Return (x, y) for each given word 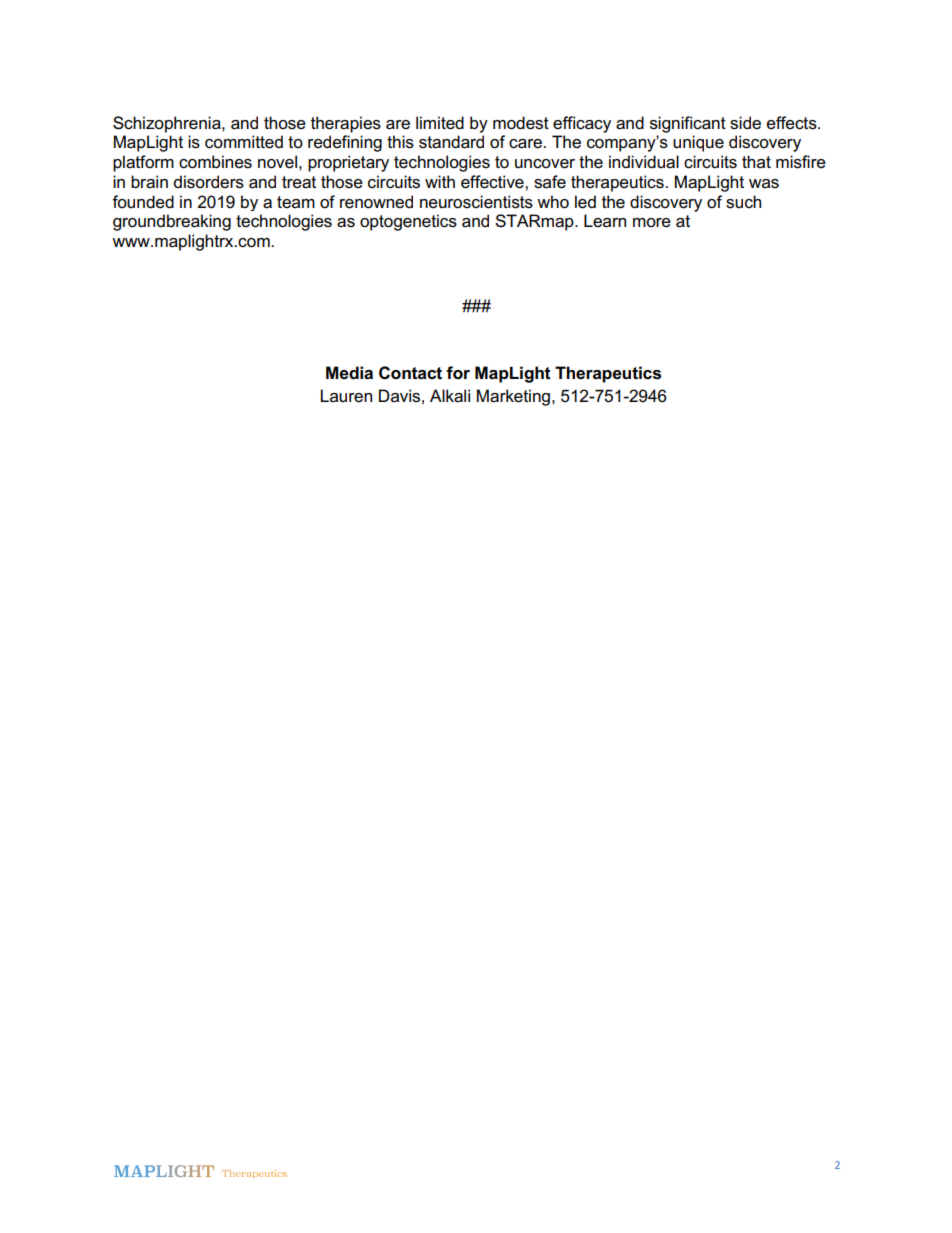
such (743, 202)
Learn (605, 221)
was (764, 184)
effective (493, 182)
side (745, 123)
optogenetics (408, 222)
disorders (209, 182)
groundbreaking (172, 222)
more (652, 223)
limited (440, 123)
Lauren (346, 396)
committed (244, 142)
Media (349, 373)
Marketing (513, 397)
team (296, 202)
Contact (410, 373)
